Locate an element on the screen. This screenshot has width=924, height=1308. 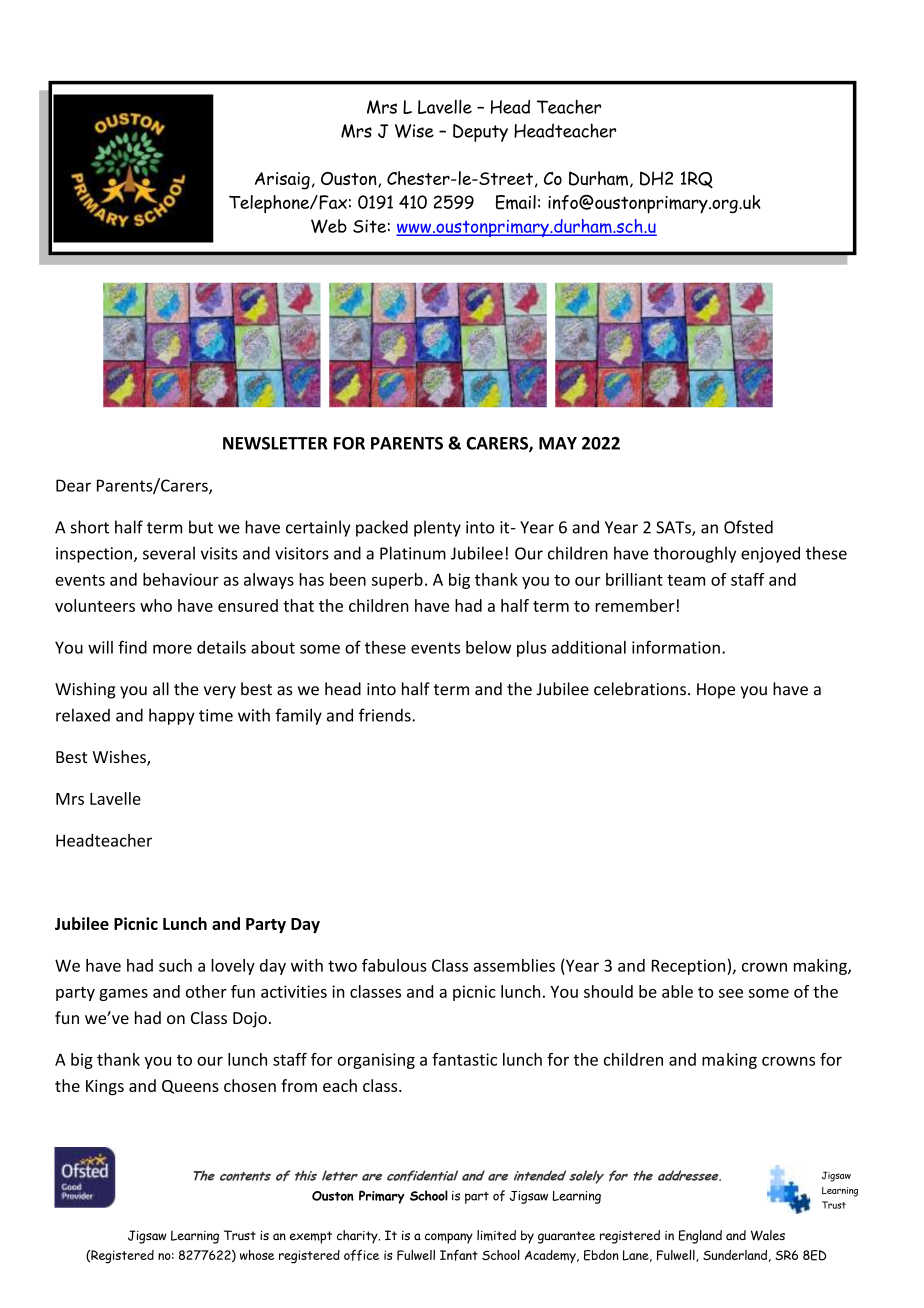
Email is located at coordinates (516, 202).
